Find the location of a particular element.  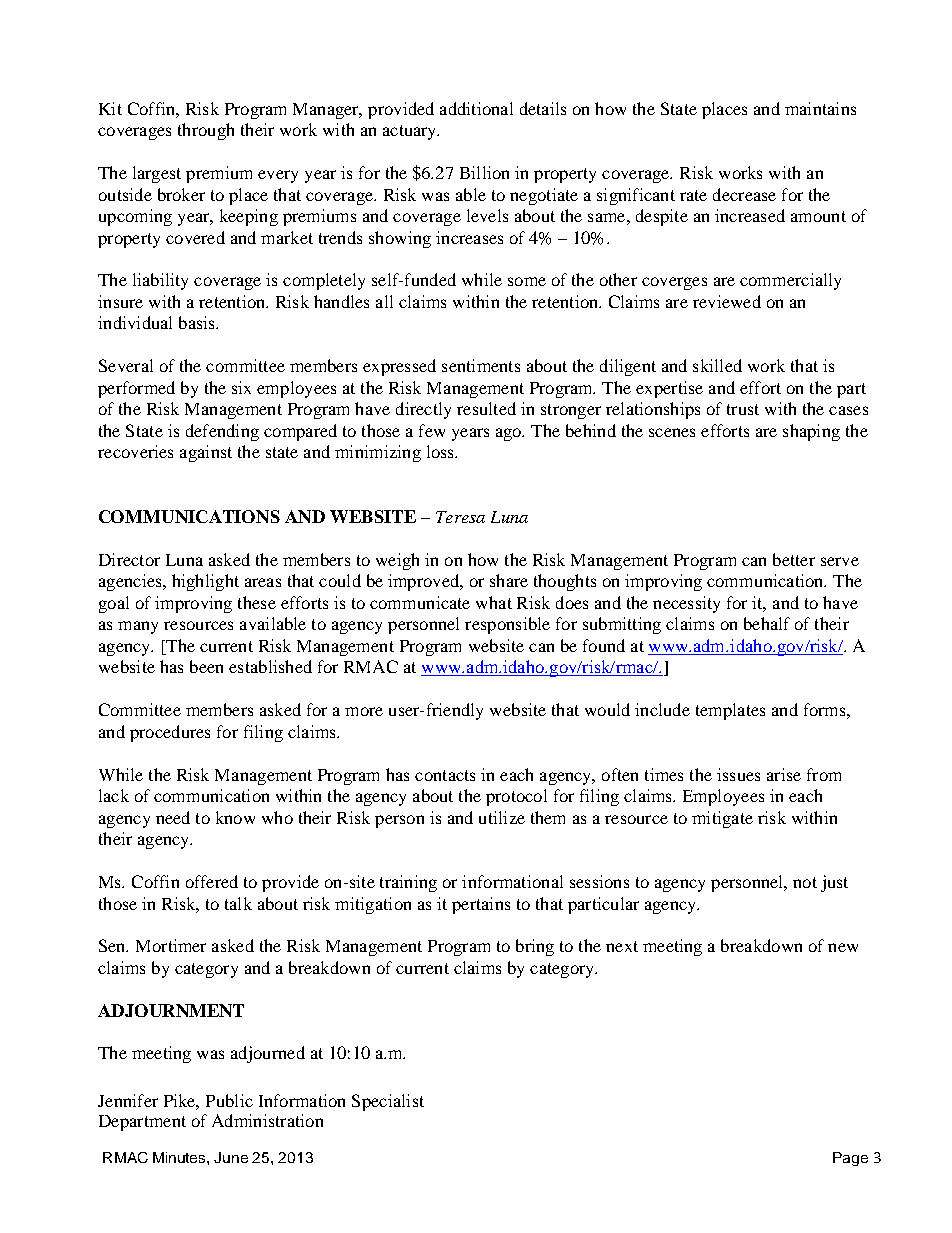

Public is located at coordinates (229, 1100).
